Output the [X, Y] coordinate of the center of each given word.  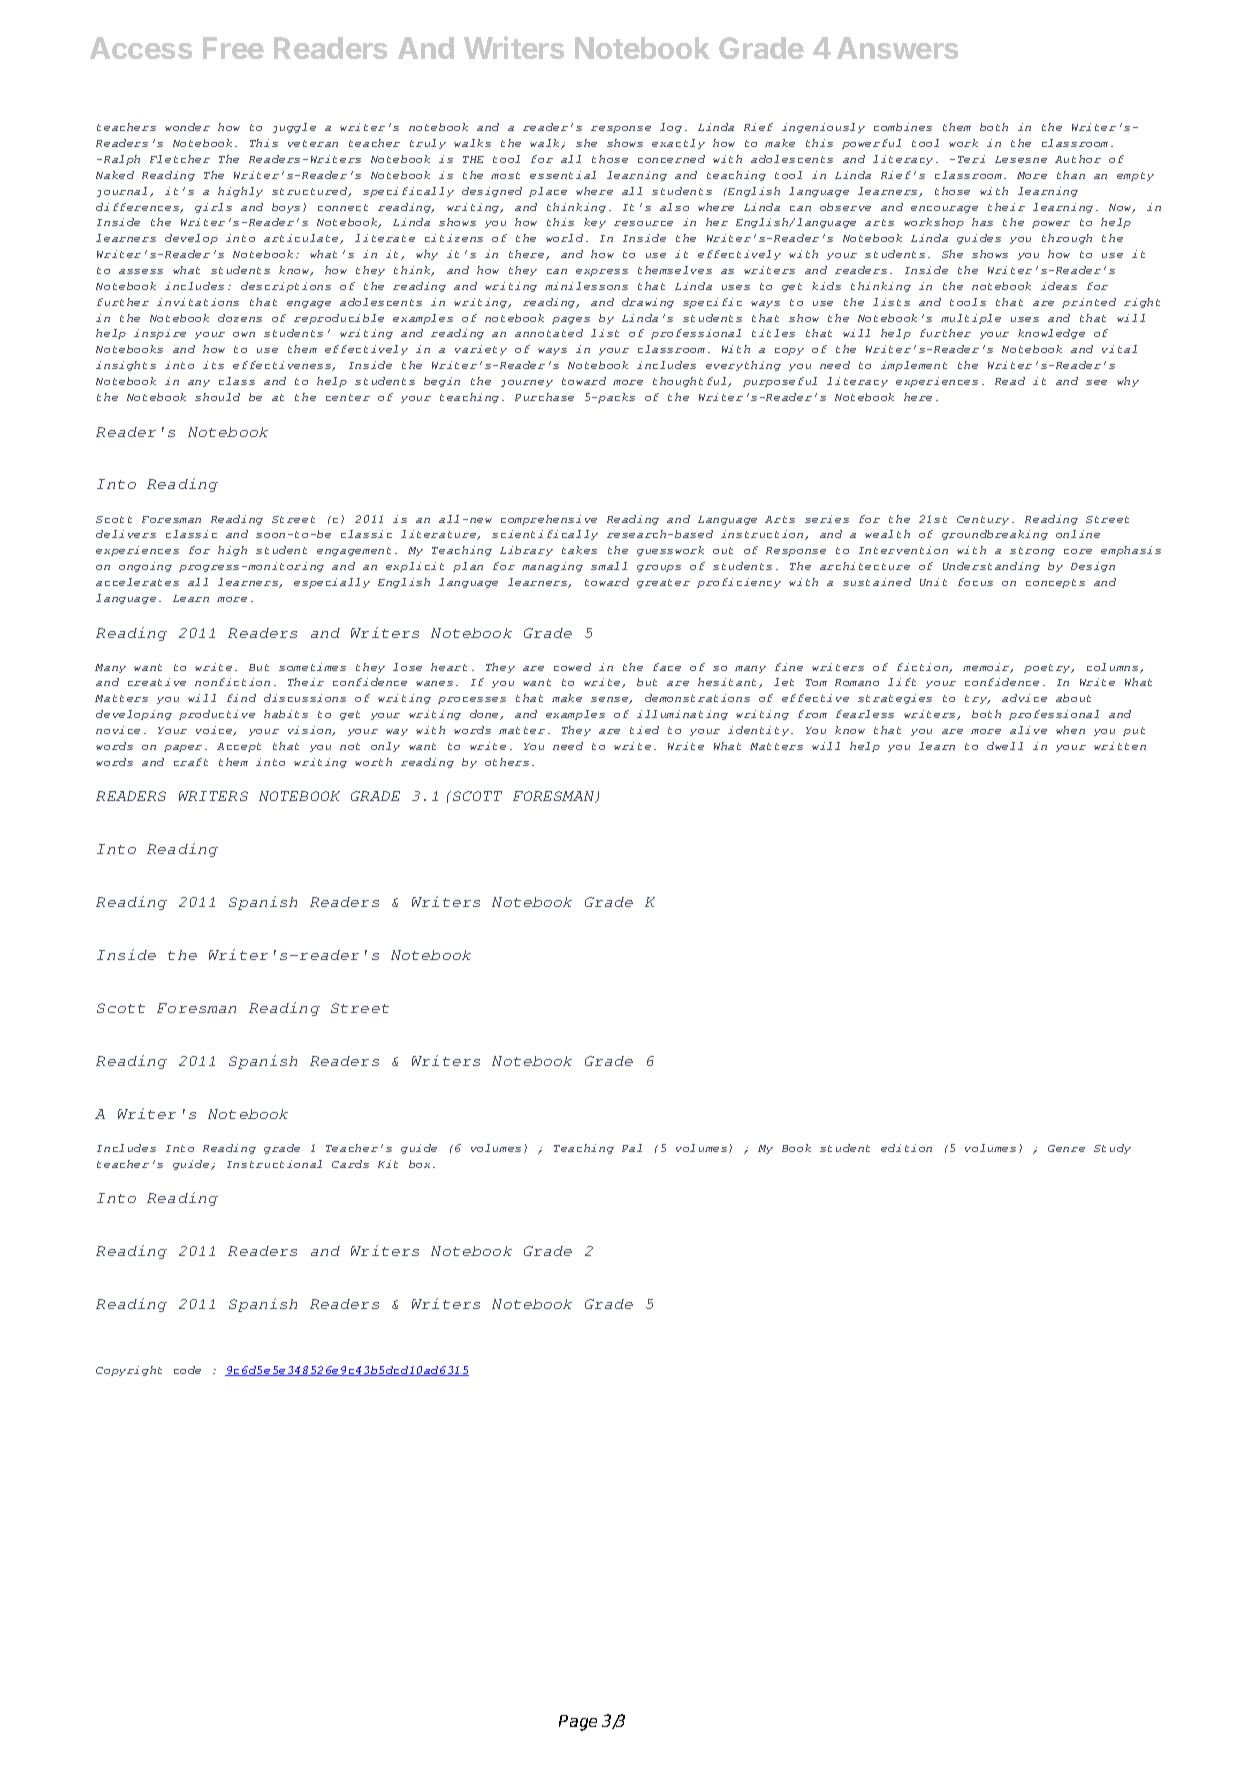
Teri [971, 159]
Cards [350, 1164]
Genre [1066, 1148]
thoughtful [691, 382]
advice [1024, 698]
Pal [632, 1148]
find [241, 698]
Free [233, 48]
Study [1112, 1149]
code [187, 1370]
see [1096, 382]
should [217, 397]
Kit [388, 1164]
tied [644, 730]
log [671, 128]
